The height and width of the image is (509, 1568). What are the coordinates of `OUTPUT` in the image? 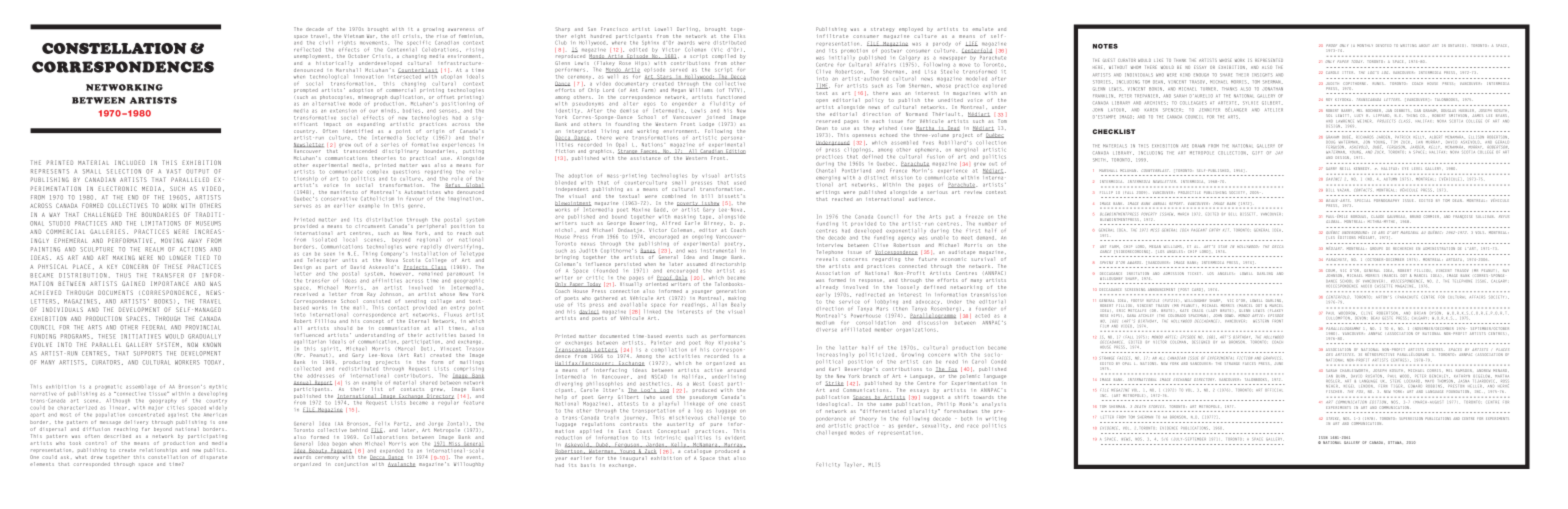 It's located at (197, 171).
